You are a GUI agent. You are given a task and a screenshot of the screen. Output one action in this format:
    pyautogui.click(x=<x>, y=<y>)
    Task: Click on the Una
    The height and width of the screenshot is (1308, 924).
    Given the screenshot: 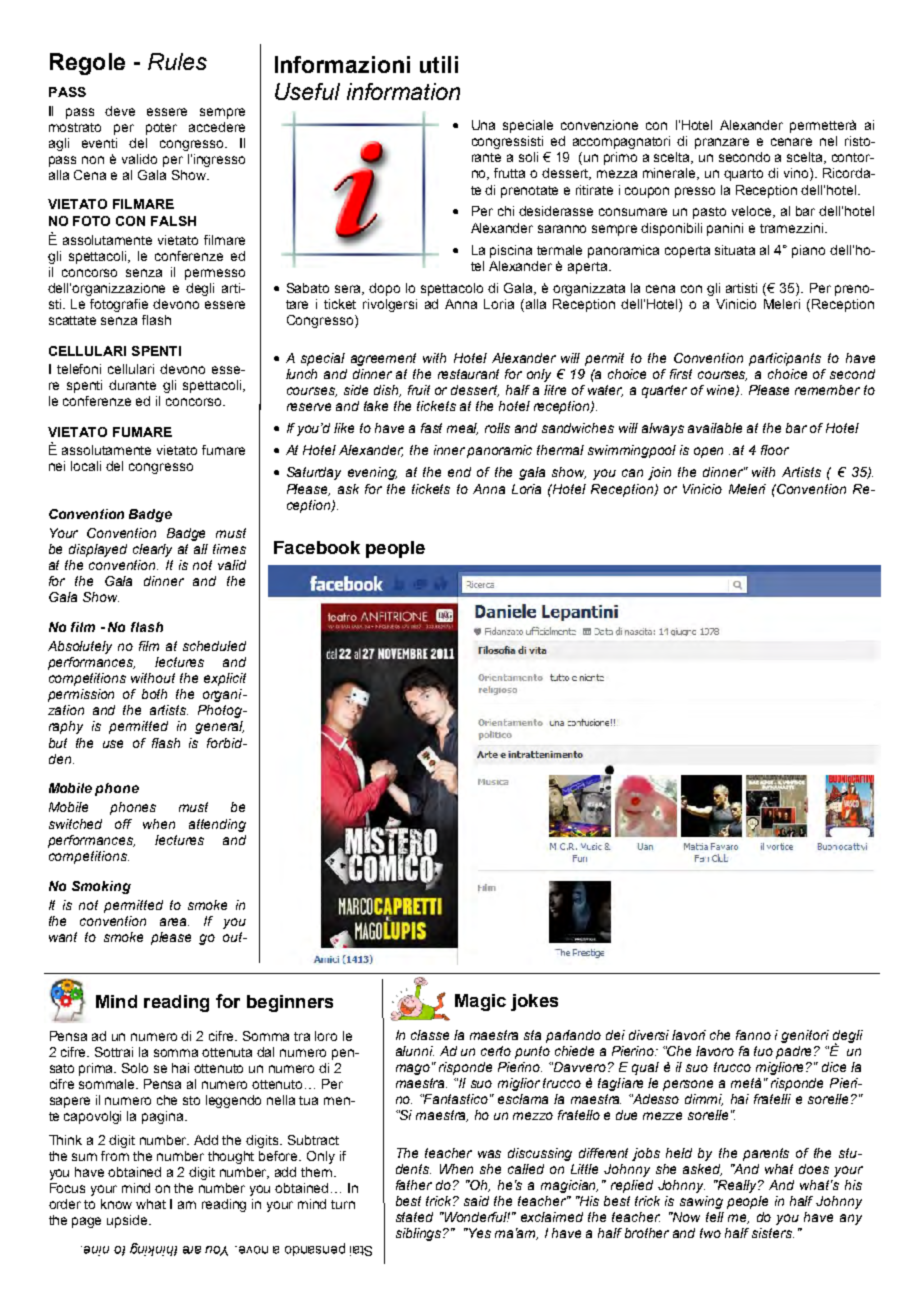 What is the action you would take?
    pyautogui.click(x=483, y=125)
